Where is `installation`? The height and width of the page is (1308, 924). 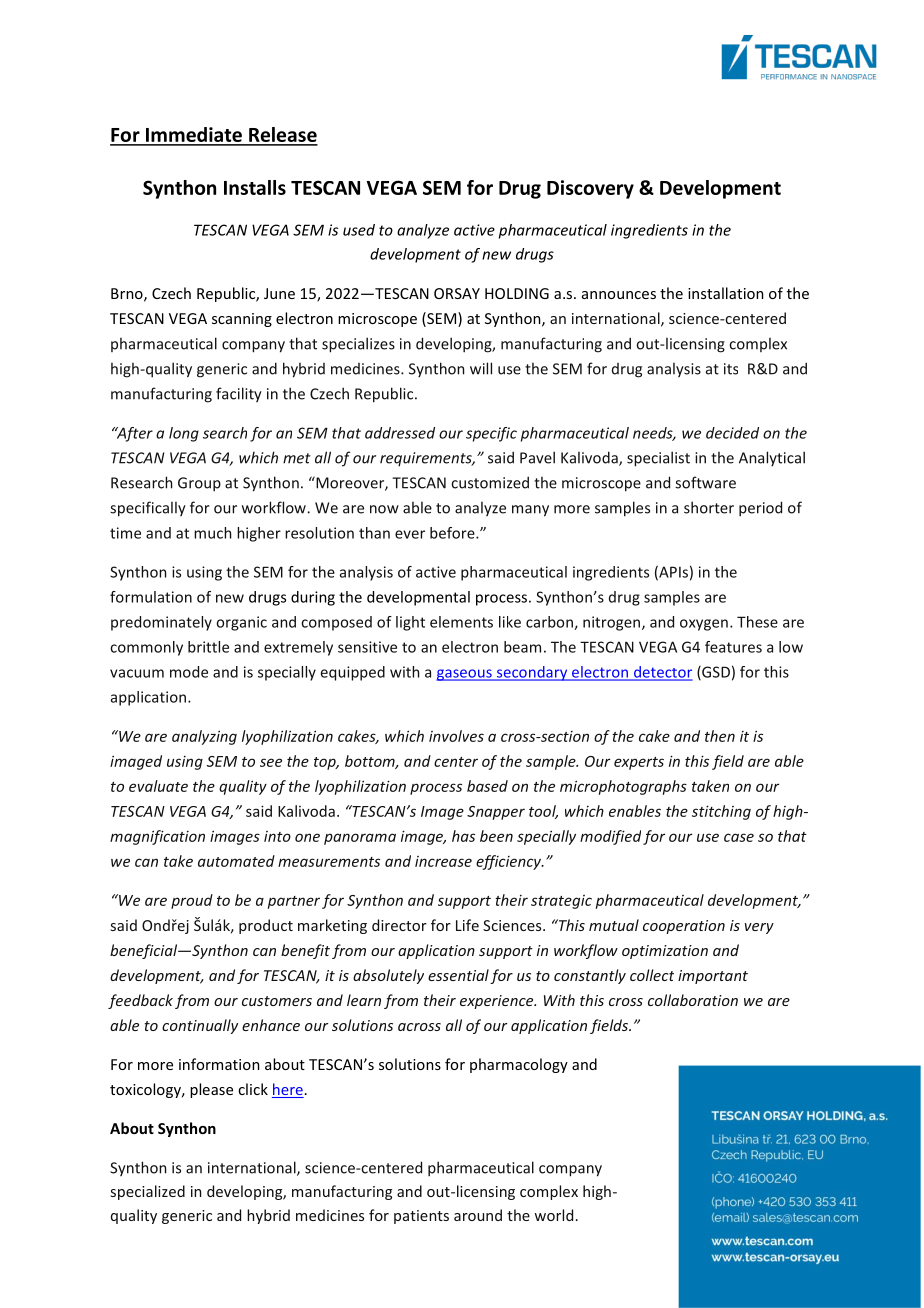
installation is located at coordinates (726, 293).
